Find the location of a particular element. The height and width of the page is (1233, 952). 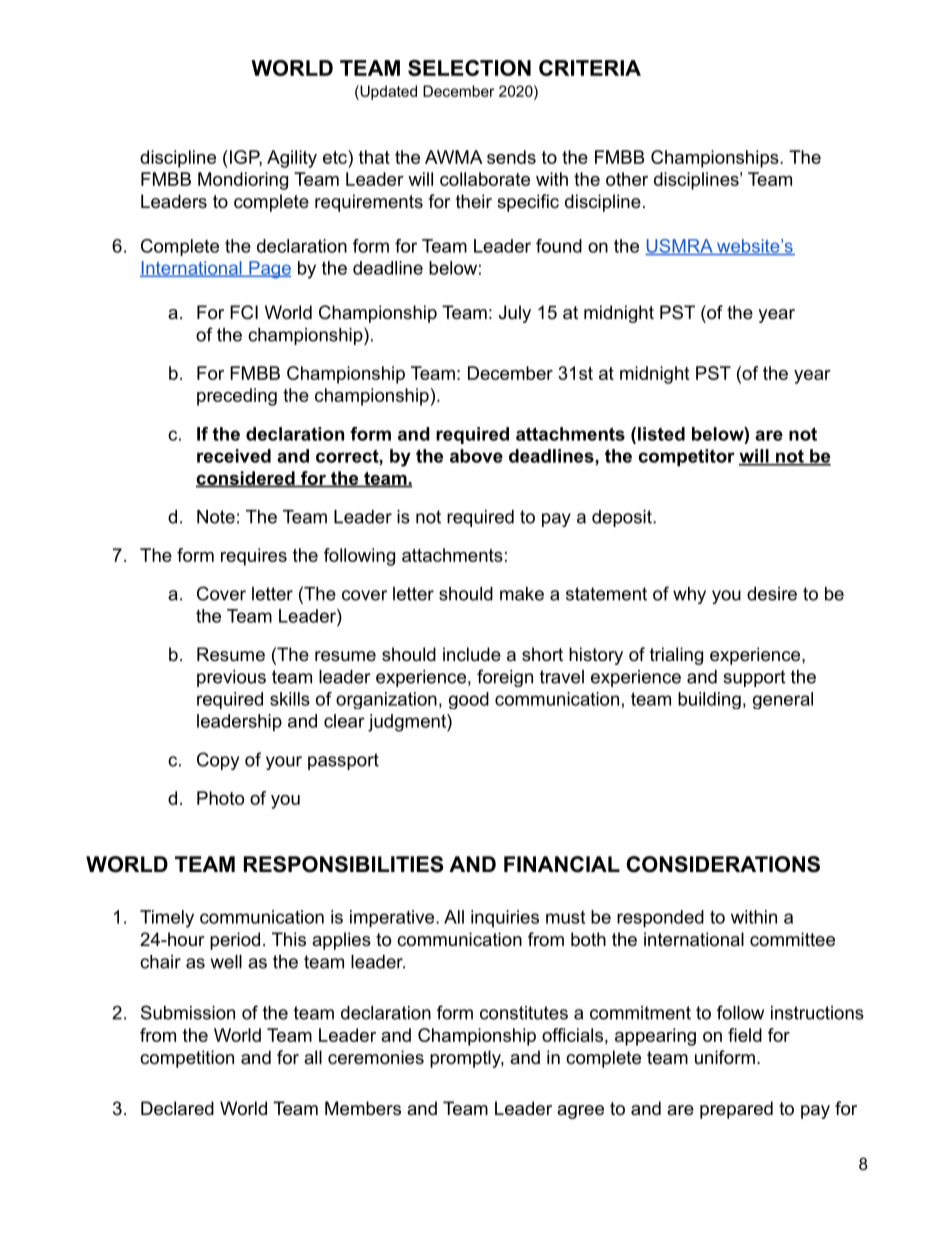

constitutes is located at coordinates (524, 1013).
